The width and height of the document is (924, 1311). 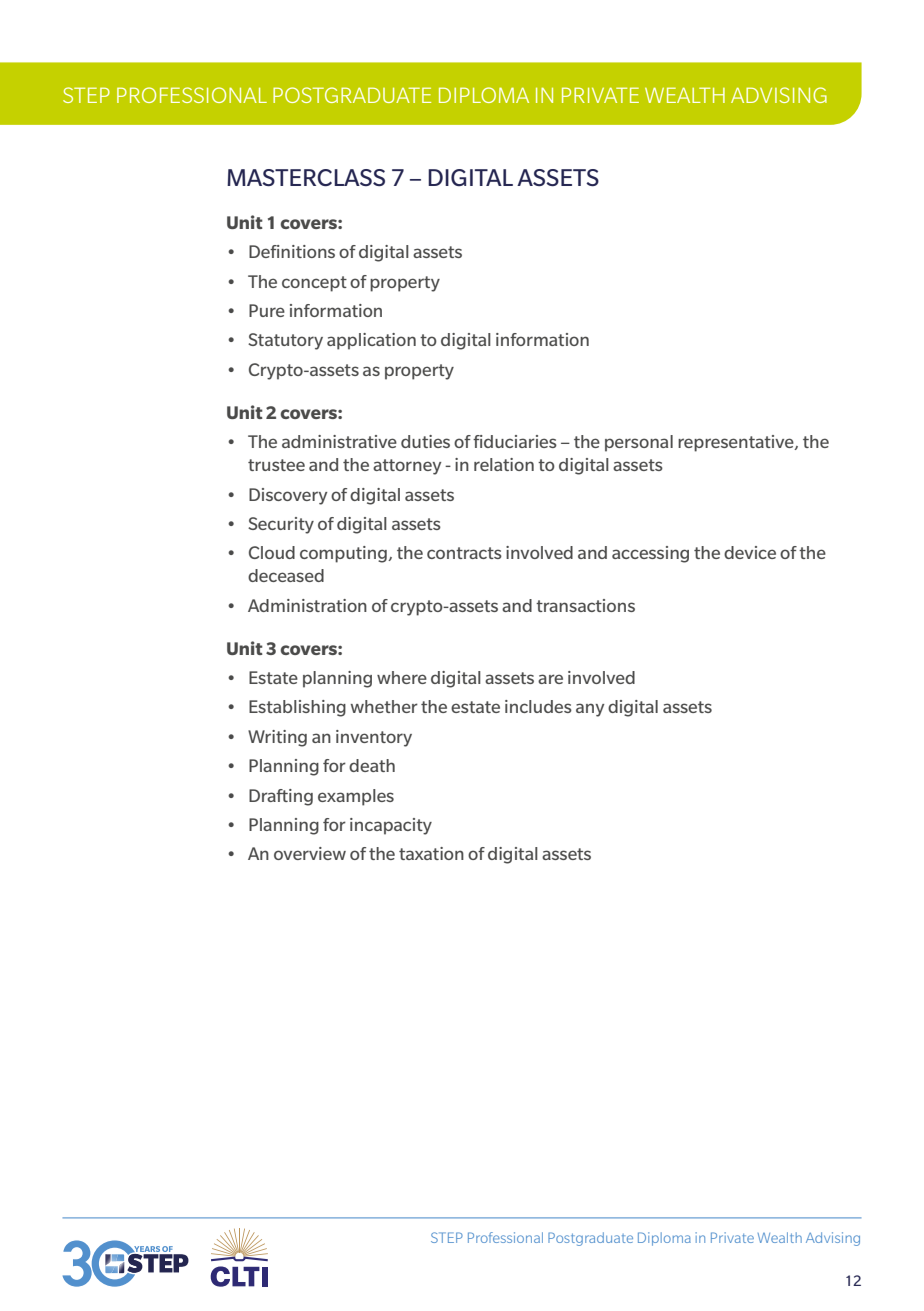 What do you see at coordinates (292, 251) in the document?
I see `Definitions` at bounding box center [292, 251].
